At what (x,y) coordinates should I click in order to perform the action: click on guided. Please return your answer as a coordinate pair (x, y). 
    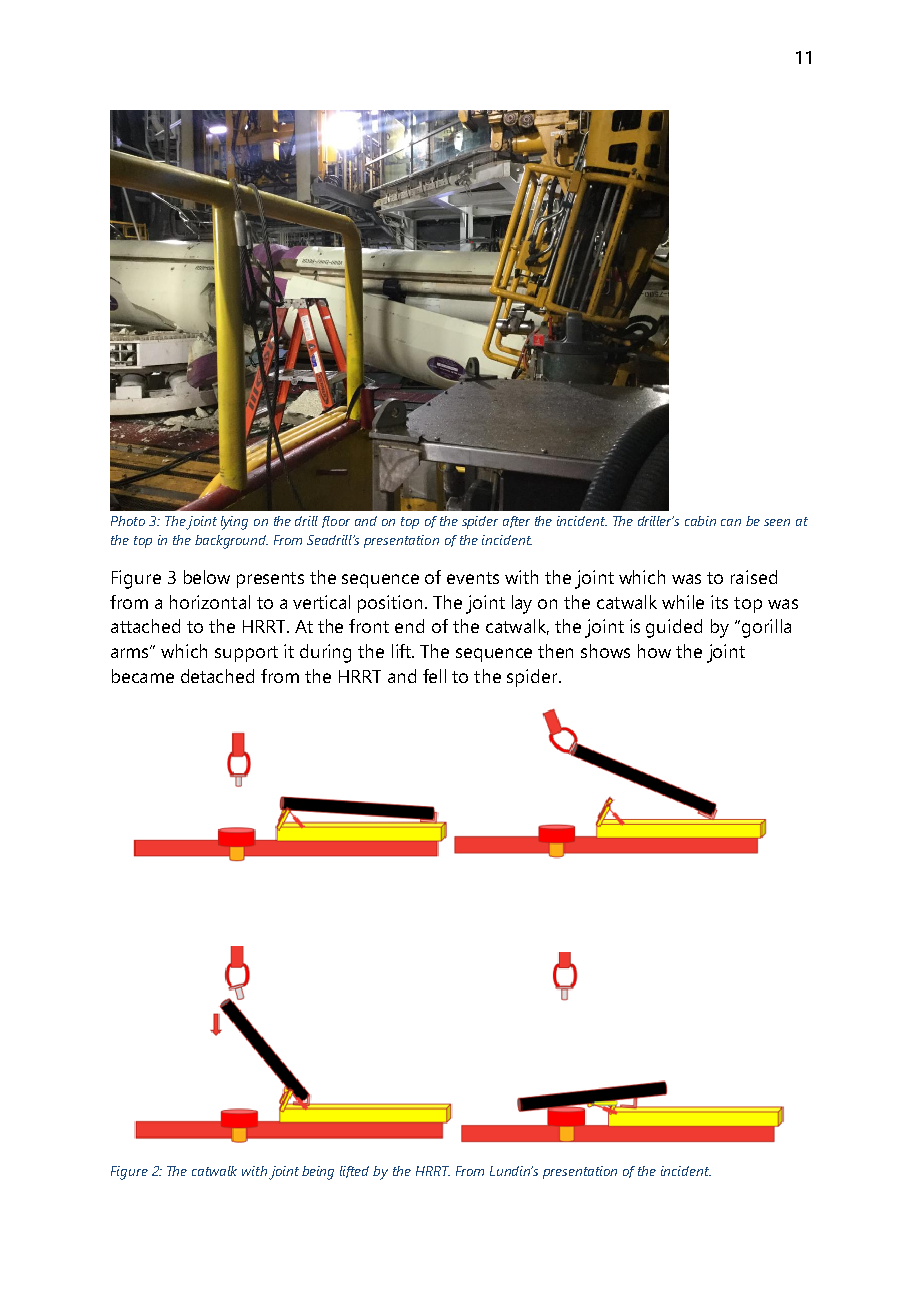
    Looking at the image, I should click on (674, 628).
